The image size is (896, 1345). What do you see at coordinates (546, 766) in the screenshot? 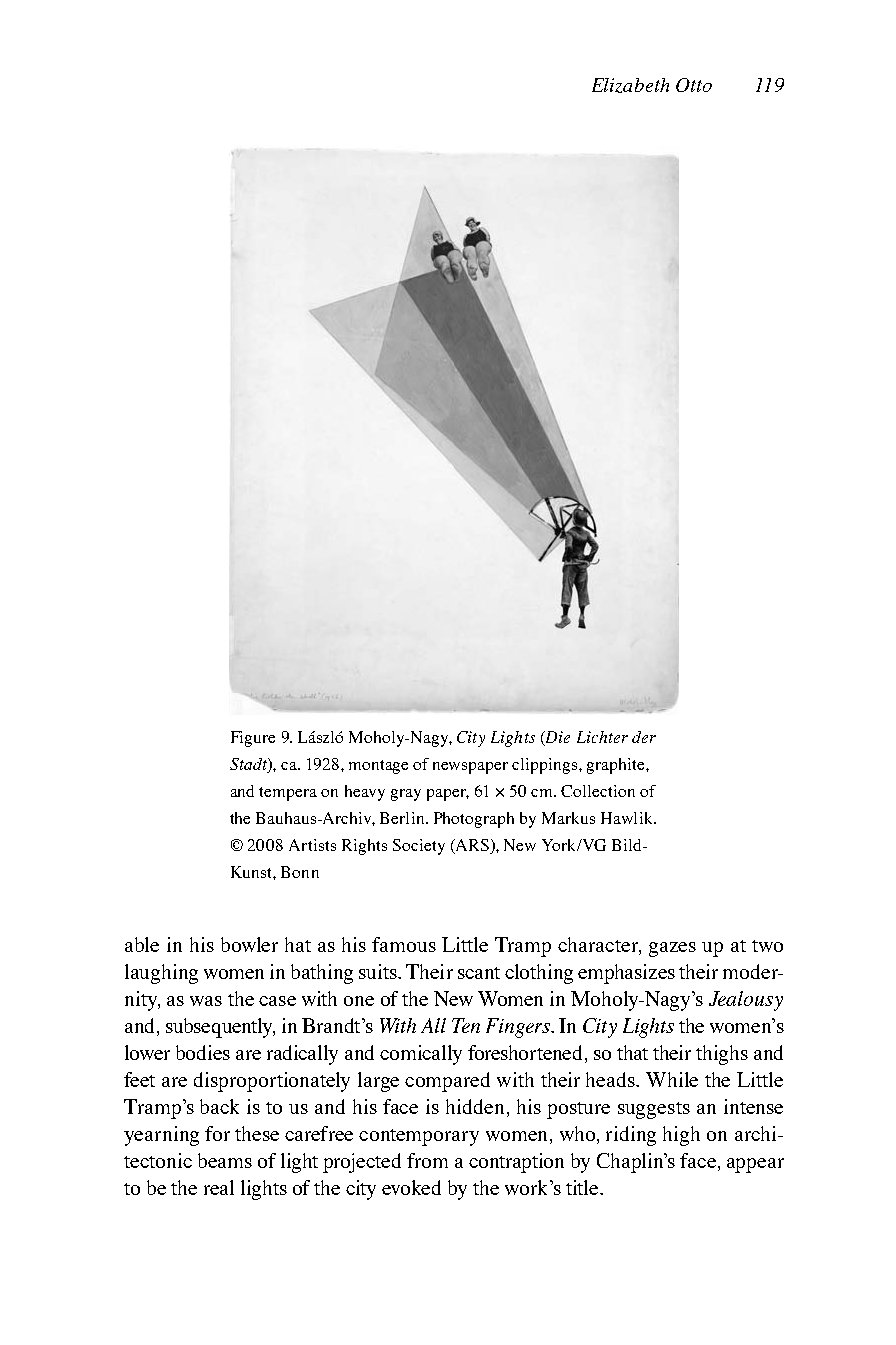
I see `clippings` at bounding box center [546, 766].
